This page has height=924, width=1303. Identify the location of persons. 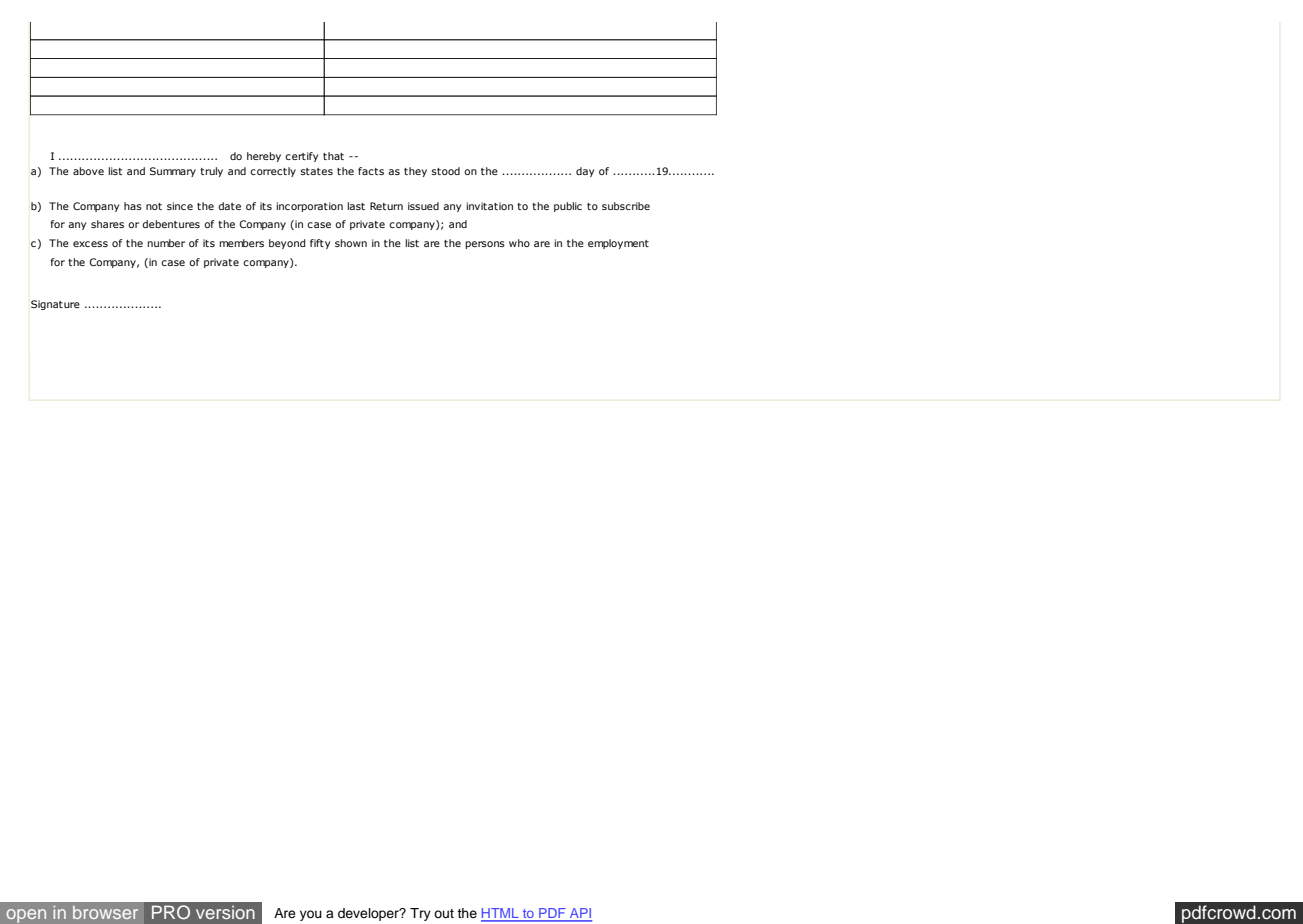
(485, 245).
